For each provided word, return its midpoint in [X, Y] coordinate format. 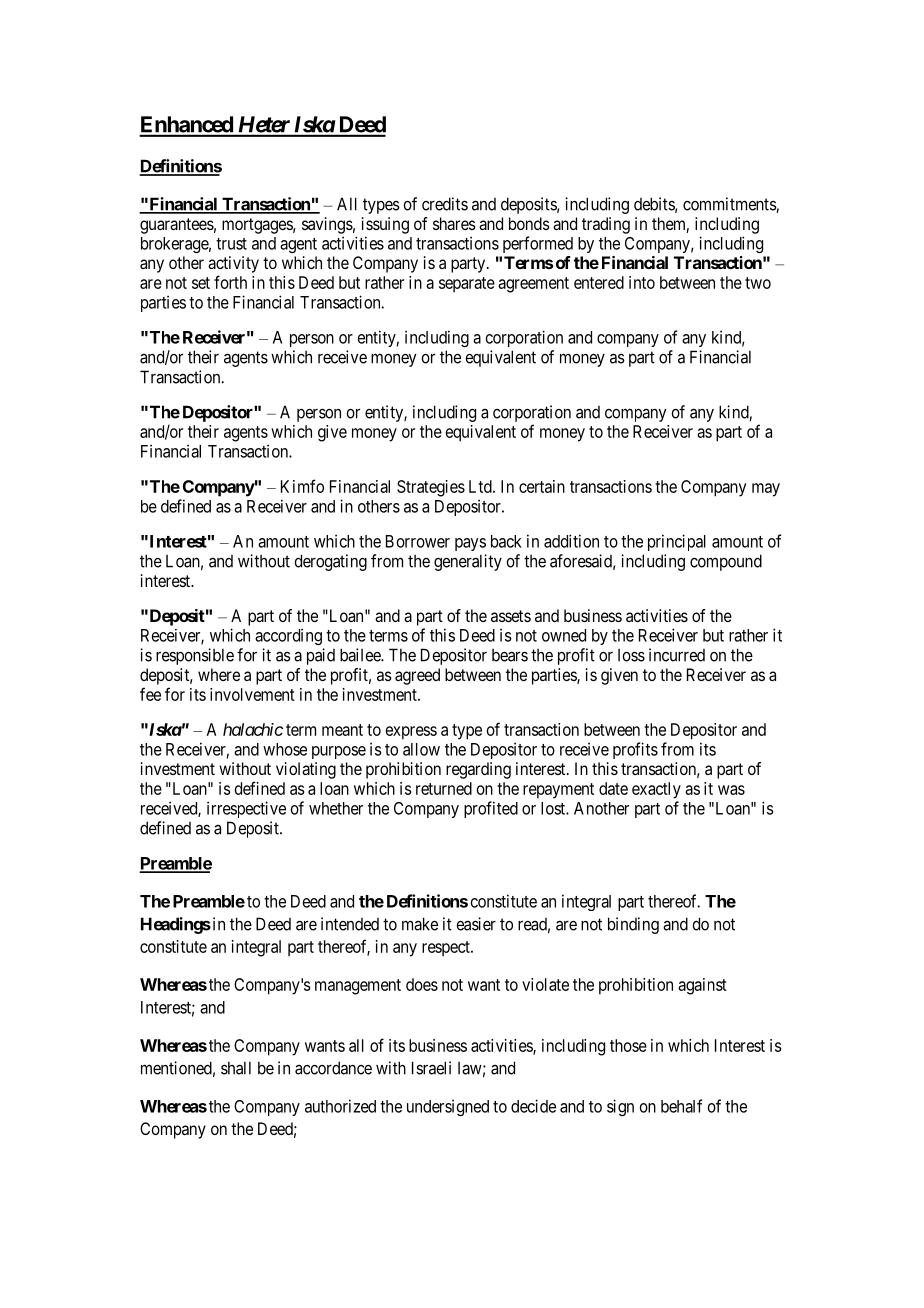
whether [336, 808]
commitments [730, 205]
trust [231, 244]
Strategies [431, 488]
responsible [195, 656]
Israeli [431, 1068]
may [766, 490]
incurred [677, 655]
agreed [417, 676]
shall [236, 1068]
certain [542, 486]
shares [454, 223]
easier [476, 924]
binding [633, 925]
